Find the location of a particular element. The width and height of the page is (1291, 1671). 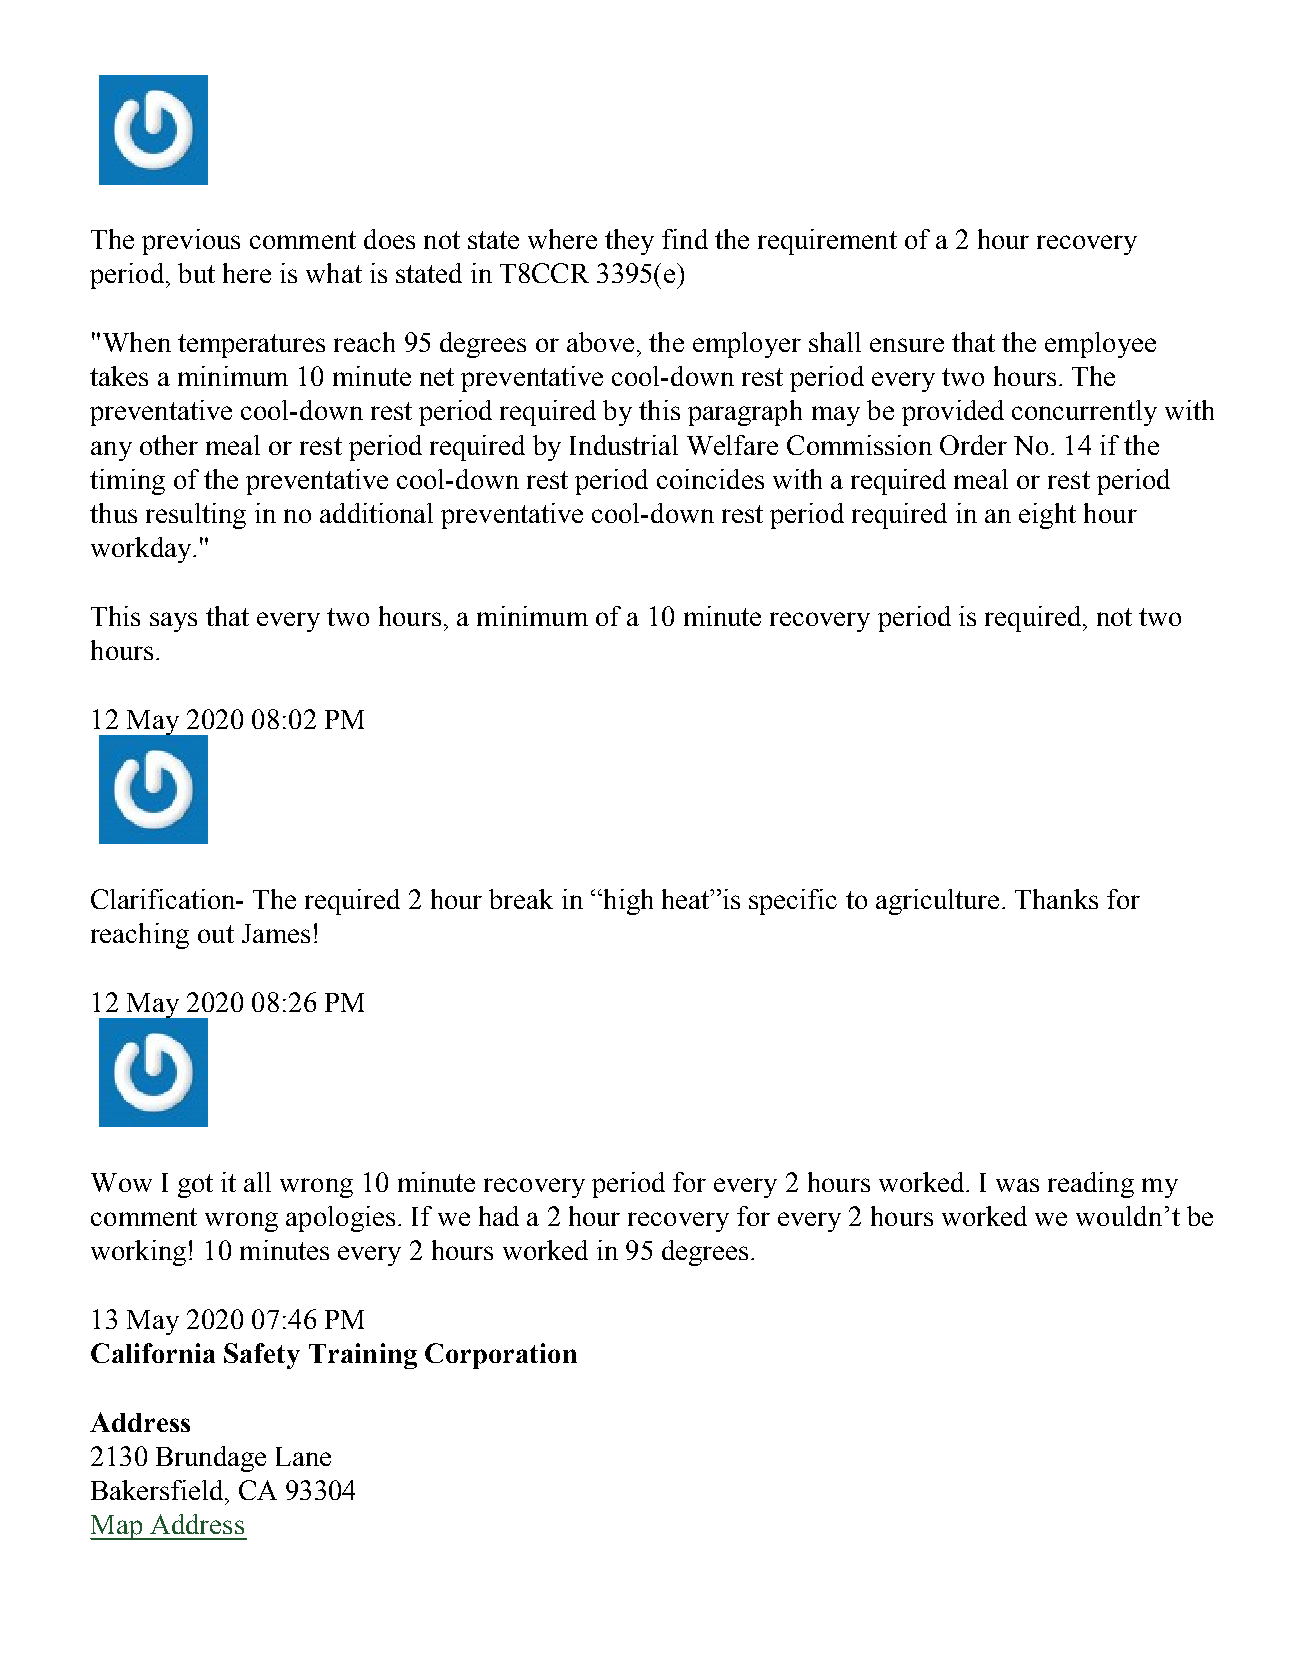

Brundage is located at coordinates (211, 1459).
